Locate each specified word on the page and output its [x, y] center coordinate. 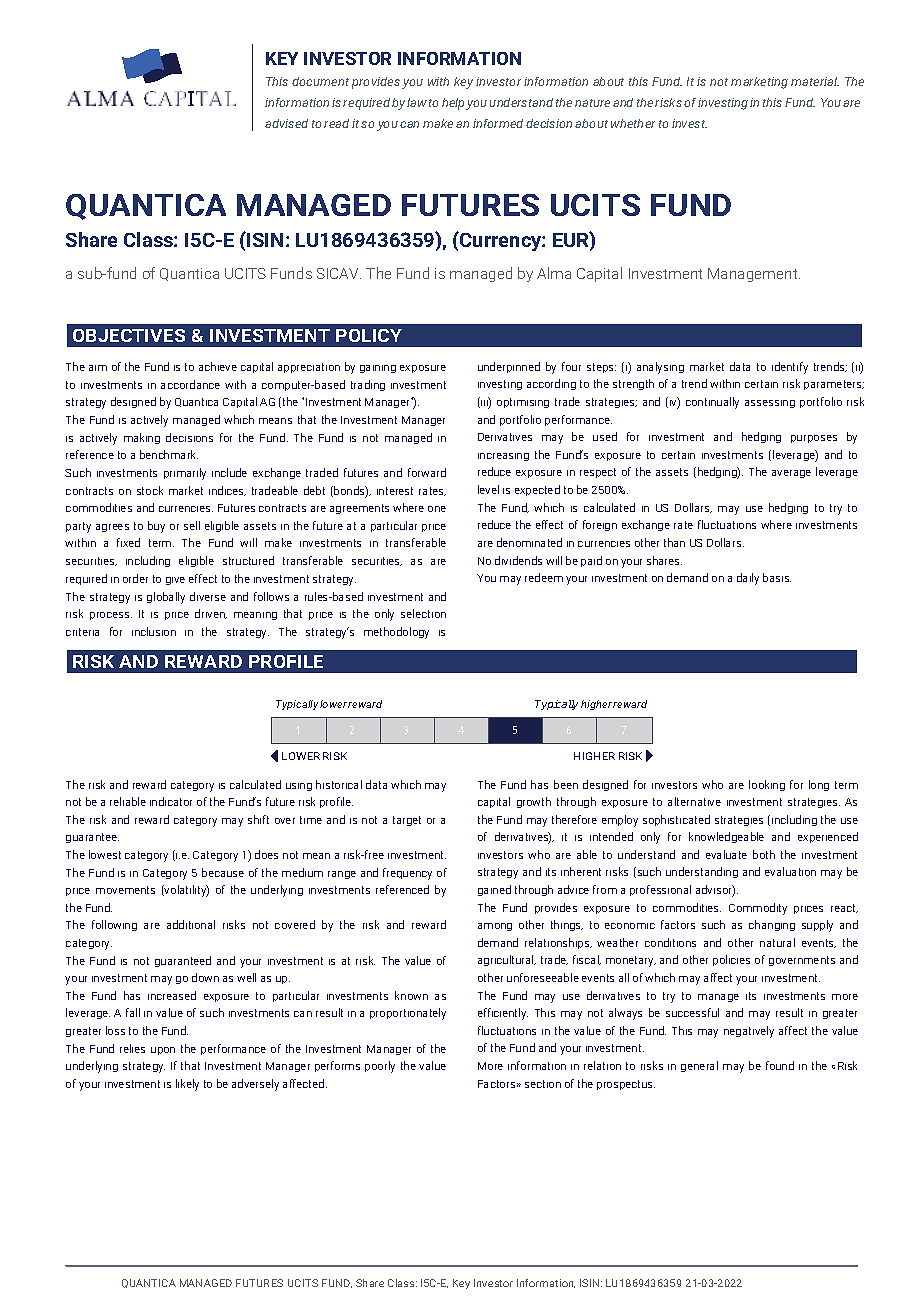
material [815, 81]
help [454, 104]
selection [423, 613]
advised [286, 123]
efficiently [503, 1014]
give [175, 581]
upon [163, 1051]
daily [748, 579]
